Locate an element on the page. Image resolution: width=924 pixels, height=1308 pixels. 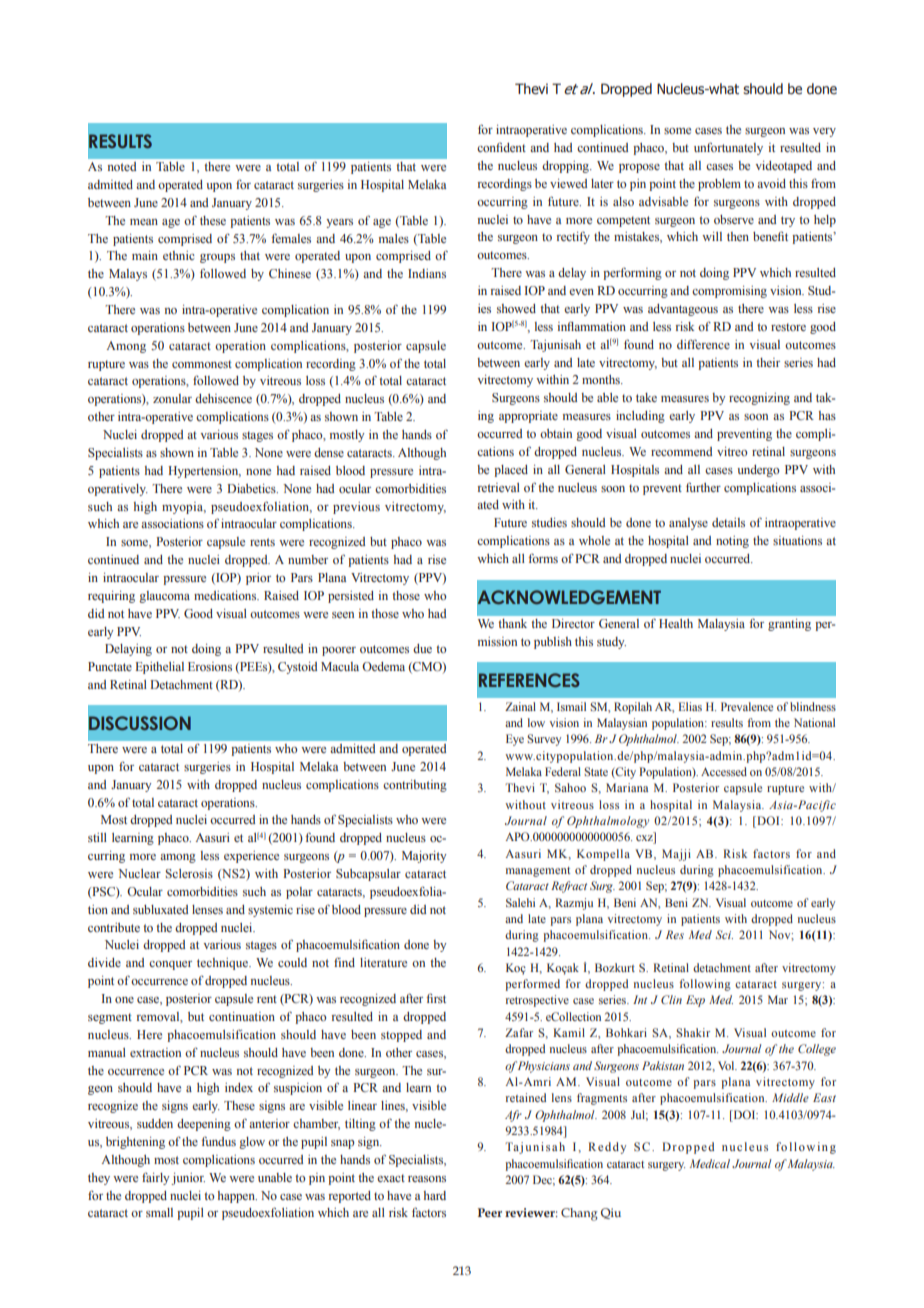
due is located at coordinates (422, 648).
